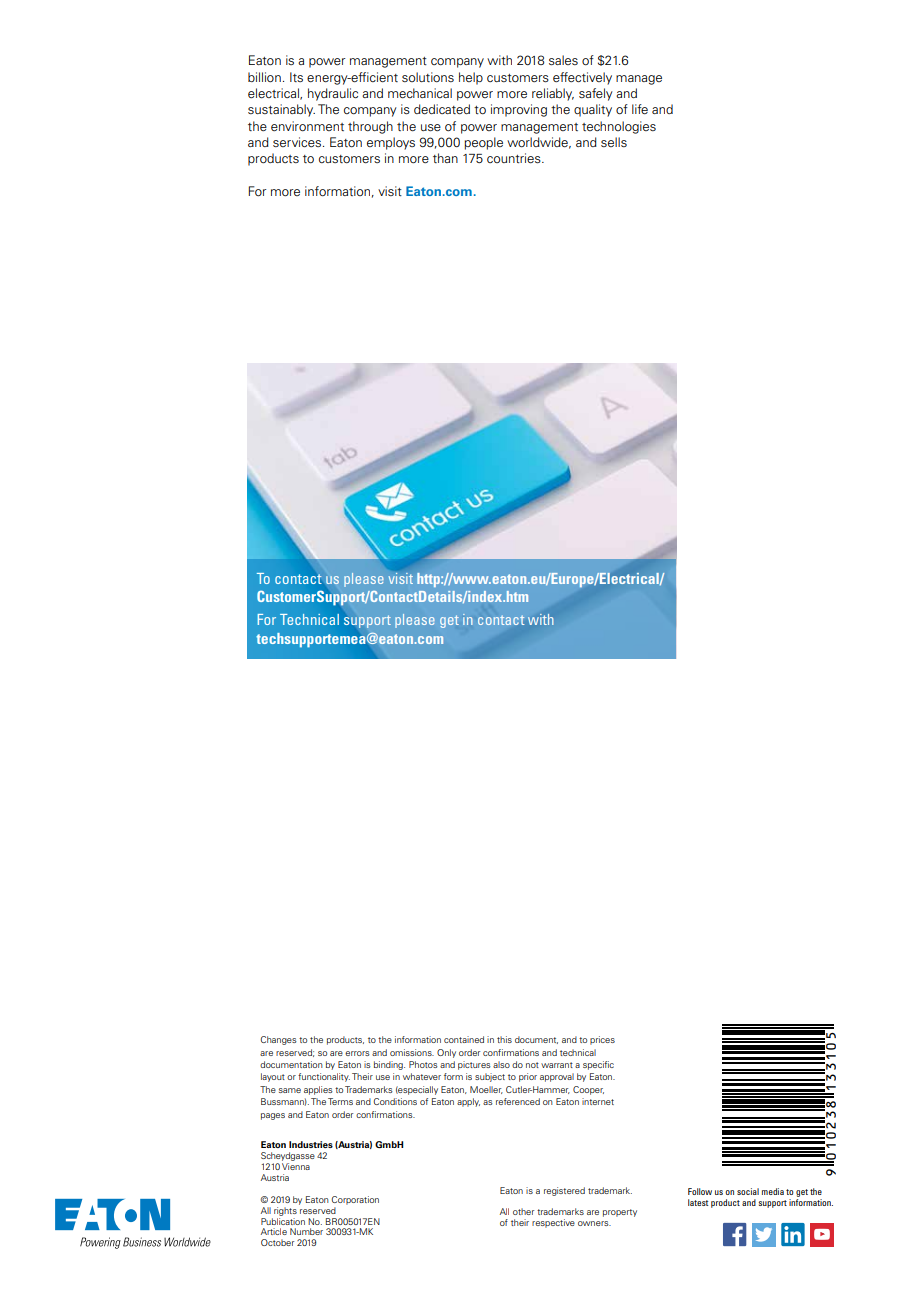 Image resolution: width=924 pixels, height=1308 pixels. Describe the element at coordinates (523, 1211) in the image. I see `other` at that location.
